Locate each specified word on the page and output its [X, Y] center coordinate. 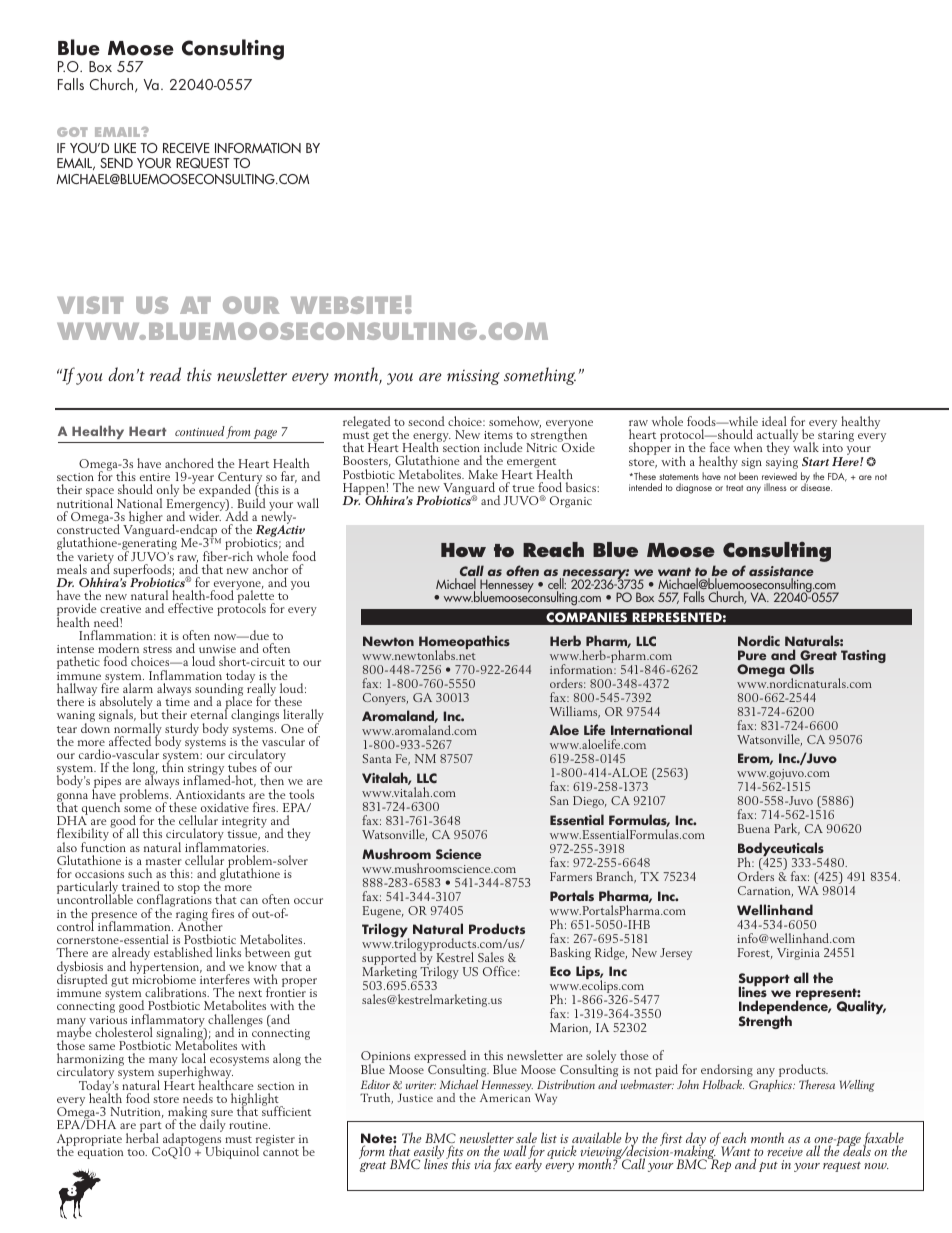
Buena [754, 828]
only [168, 492]
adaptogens [192, 1139]
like [125, 148]
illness [775, 487]
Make [483, 474]
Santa [377, 758]
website [346, 305]
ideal [774, 421]
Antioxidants [210, 794]
